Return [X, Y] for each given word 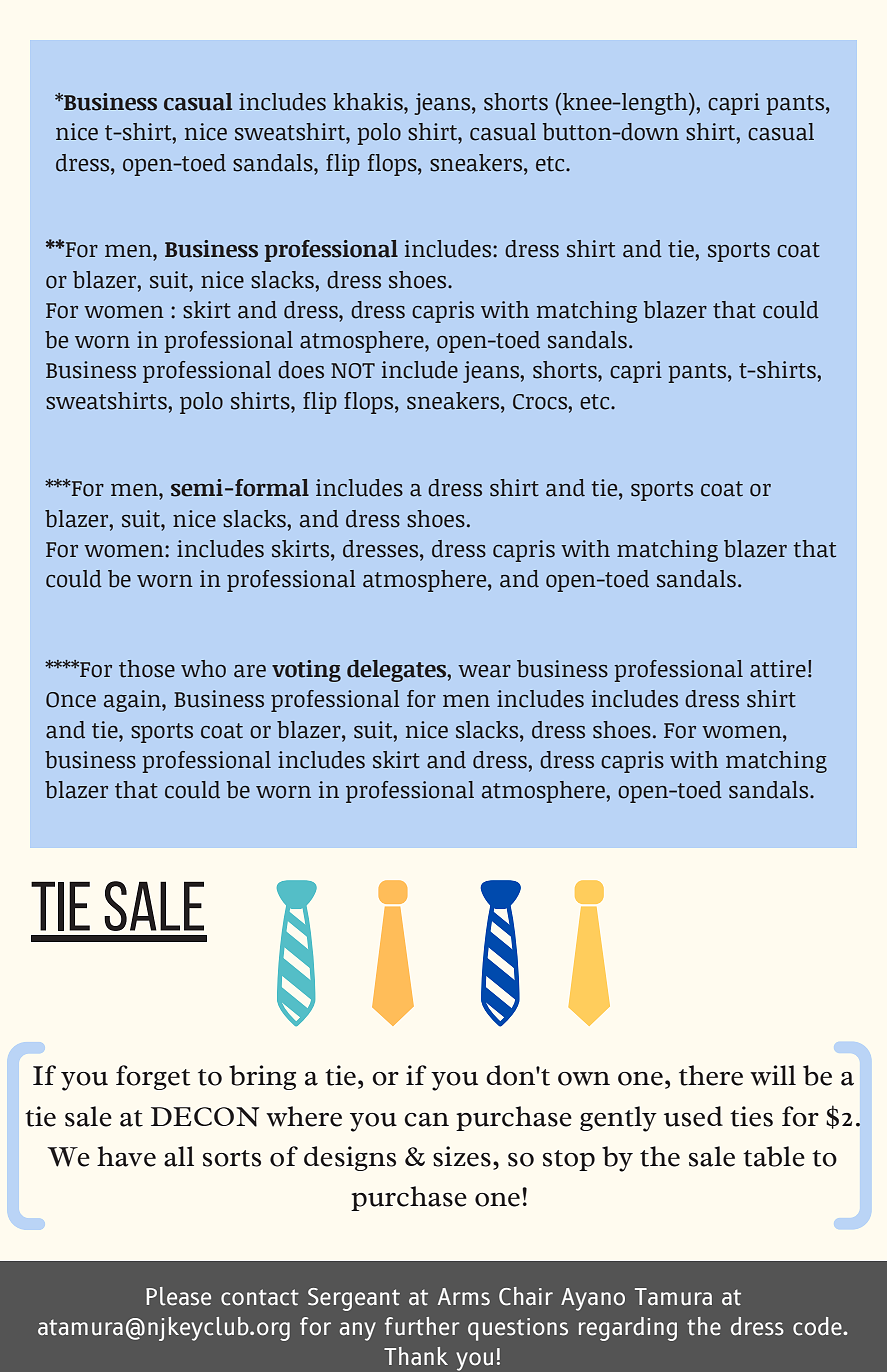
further [422, 1326]
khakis [369, 102]
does [301, 370]
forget [153, 1077]
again [133, 701]
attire [778, 669]
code [818, 1326]
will [773, 1075]
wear [484, 671]
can [426, 1120]
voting [306, 671]
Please [178, 1296]
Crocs [541, 402]
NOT [353, 371]
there [711, 1075]
